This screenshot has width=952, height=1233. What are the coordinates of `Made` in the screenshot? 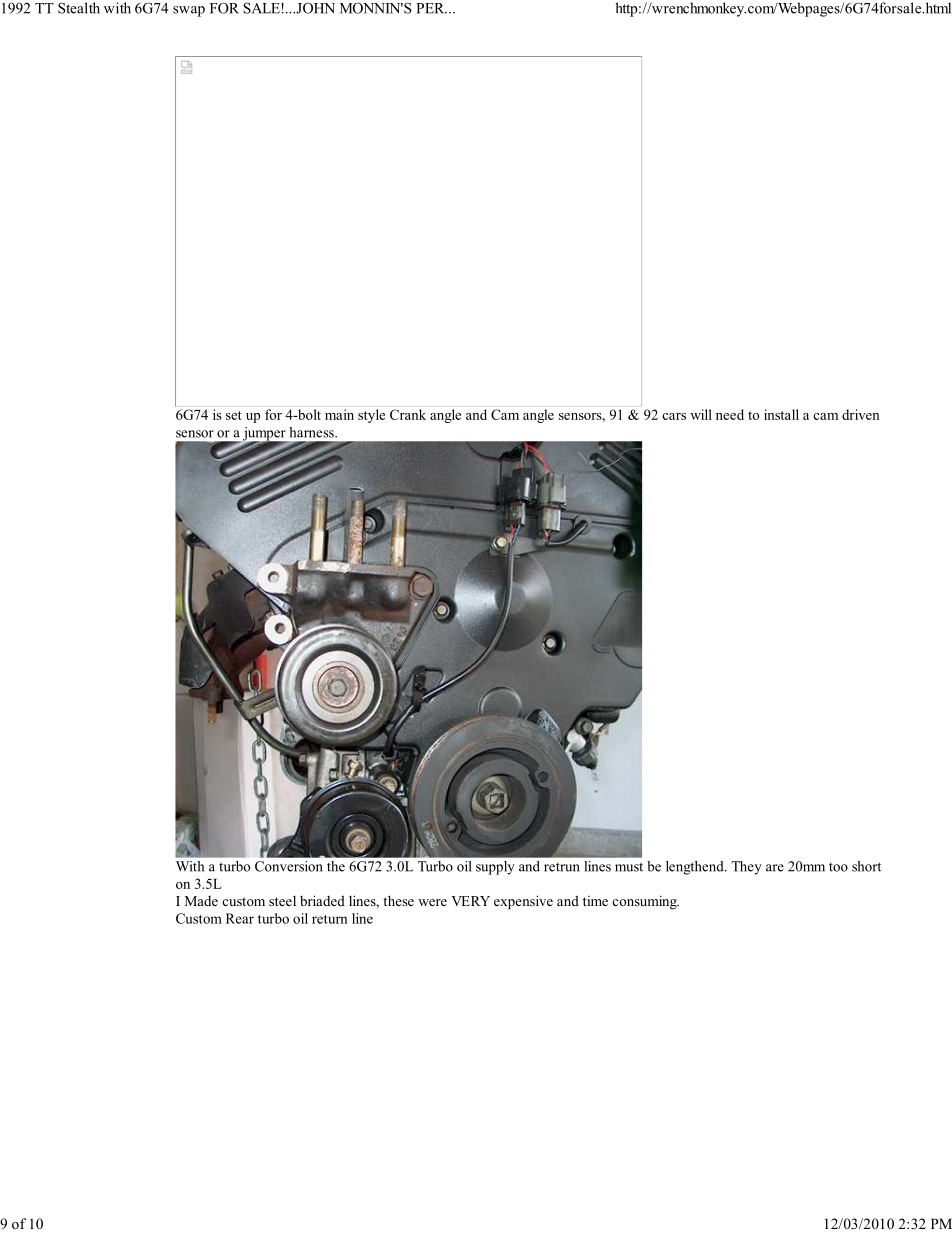 It's located at (201, 901).
